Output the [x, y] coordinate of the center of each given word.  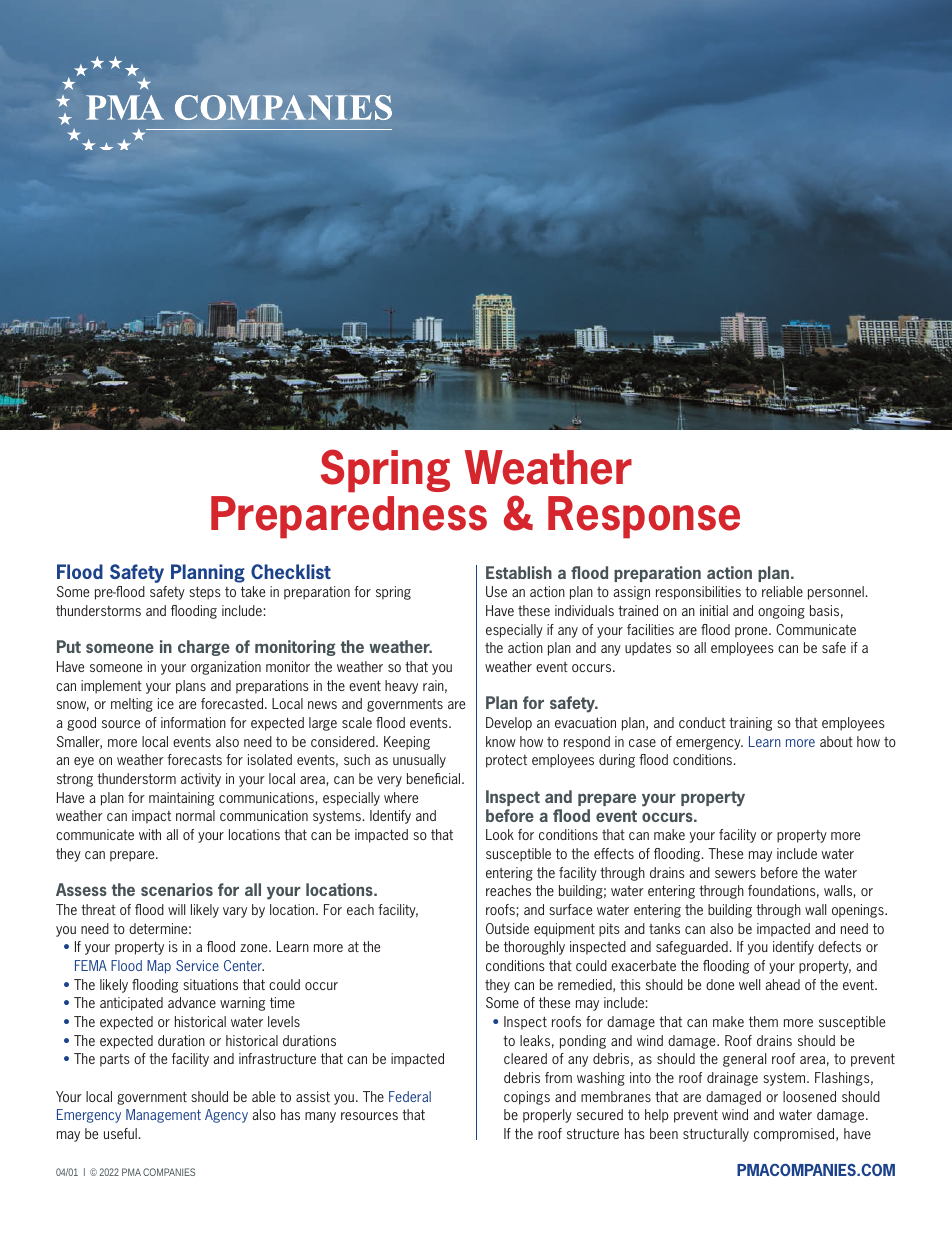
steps [205, 593]
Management [163, 1116]
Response [644, 517]
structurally [716, 1135]
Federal [410, 1096]
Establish [519, 572]
